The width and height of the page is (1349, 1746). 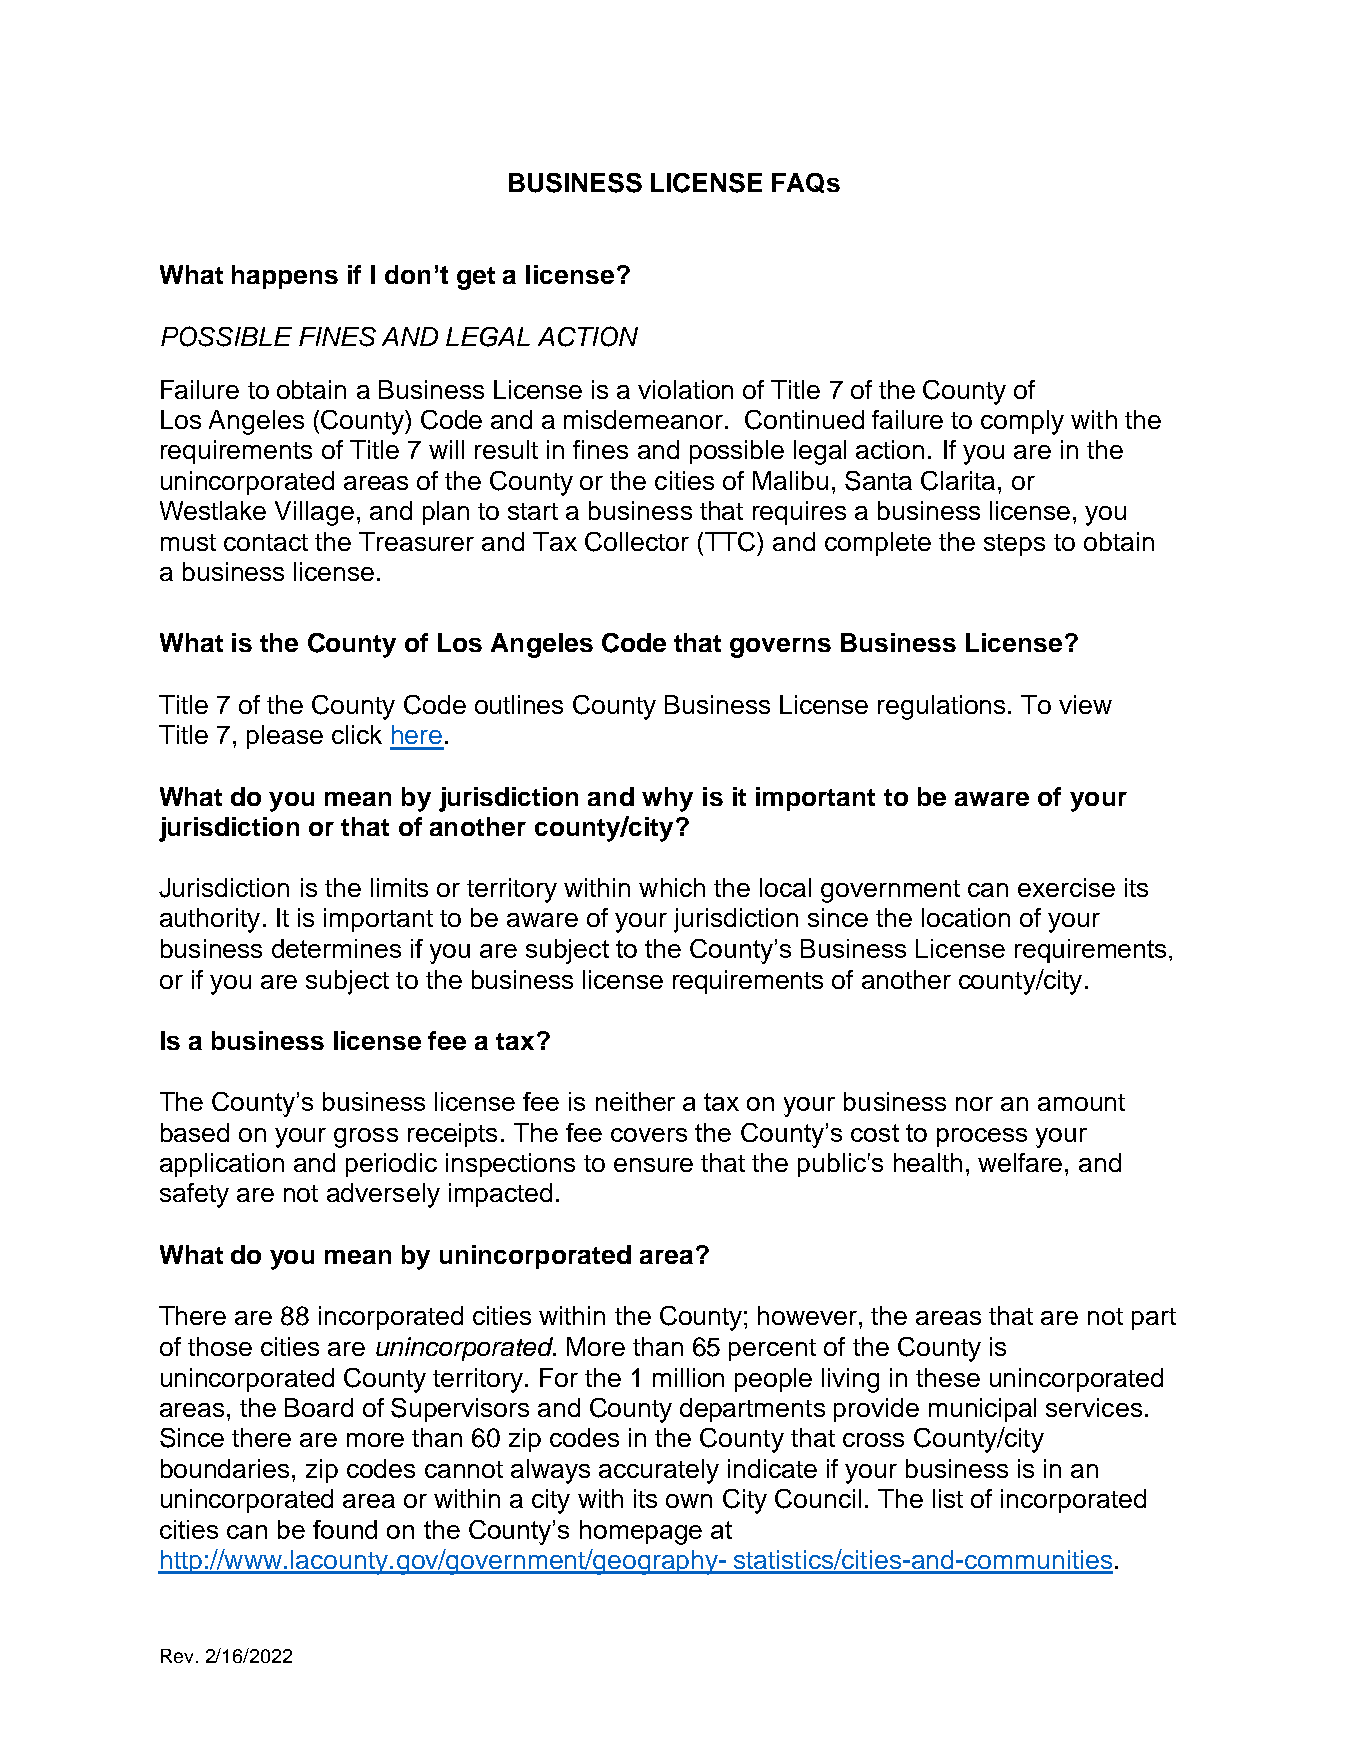 I want to click on Rev, so click(x=177, y=1656).
